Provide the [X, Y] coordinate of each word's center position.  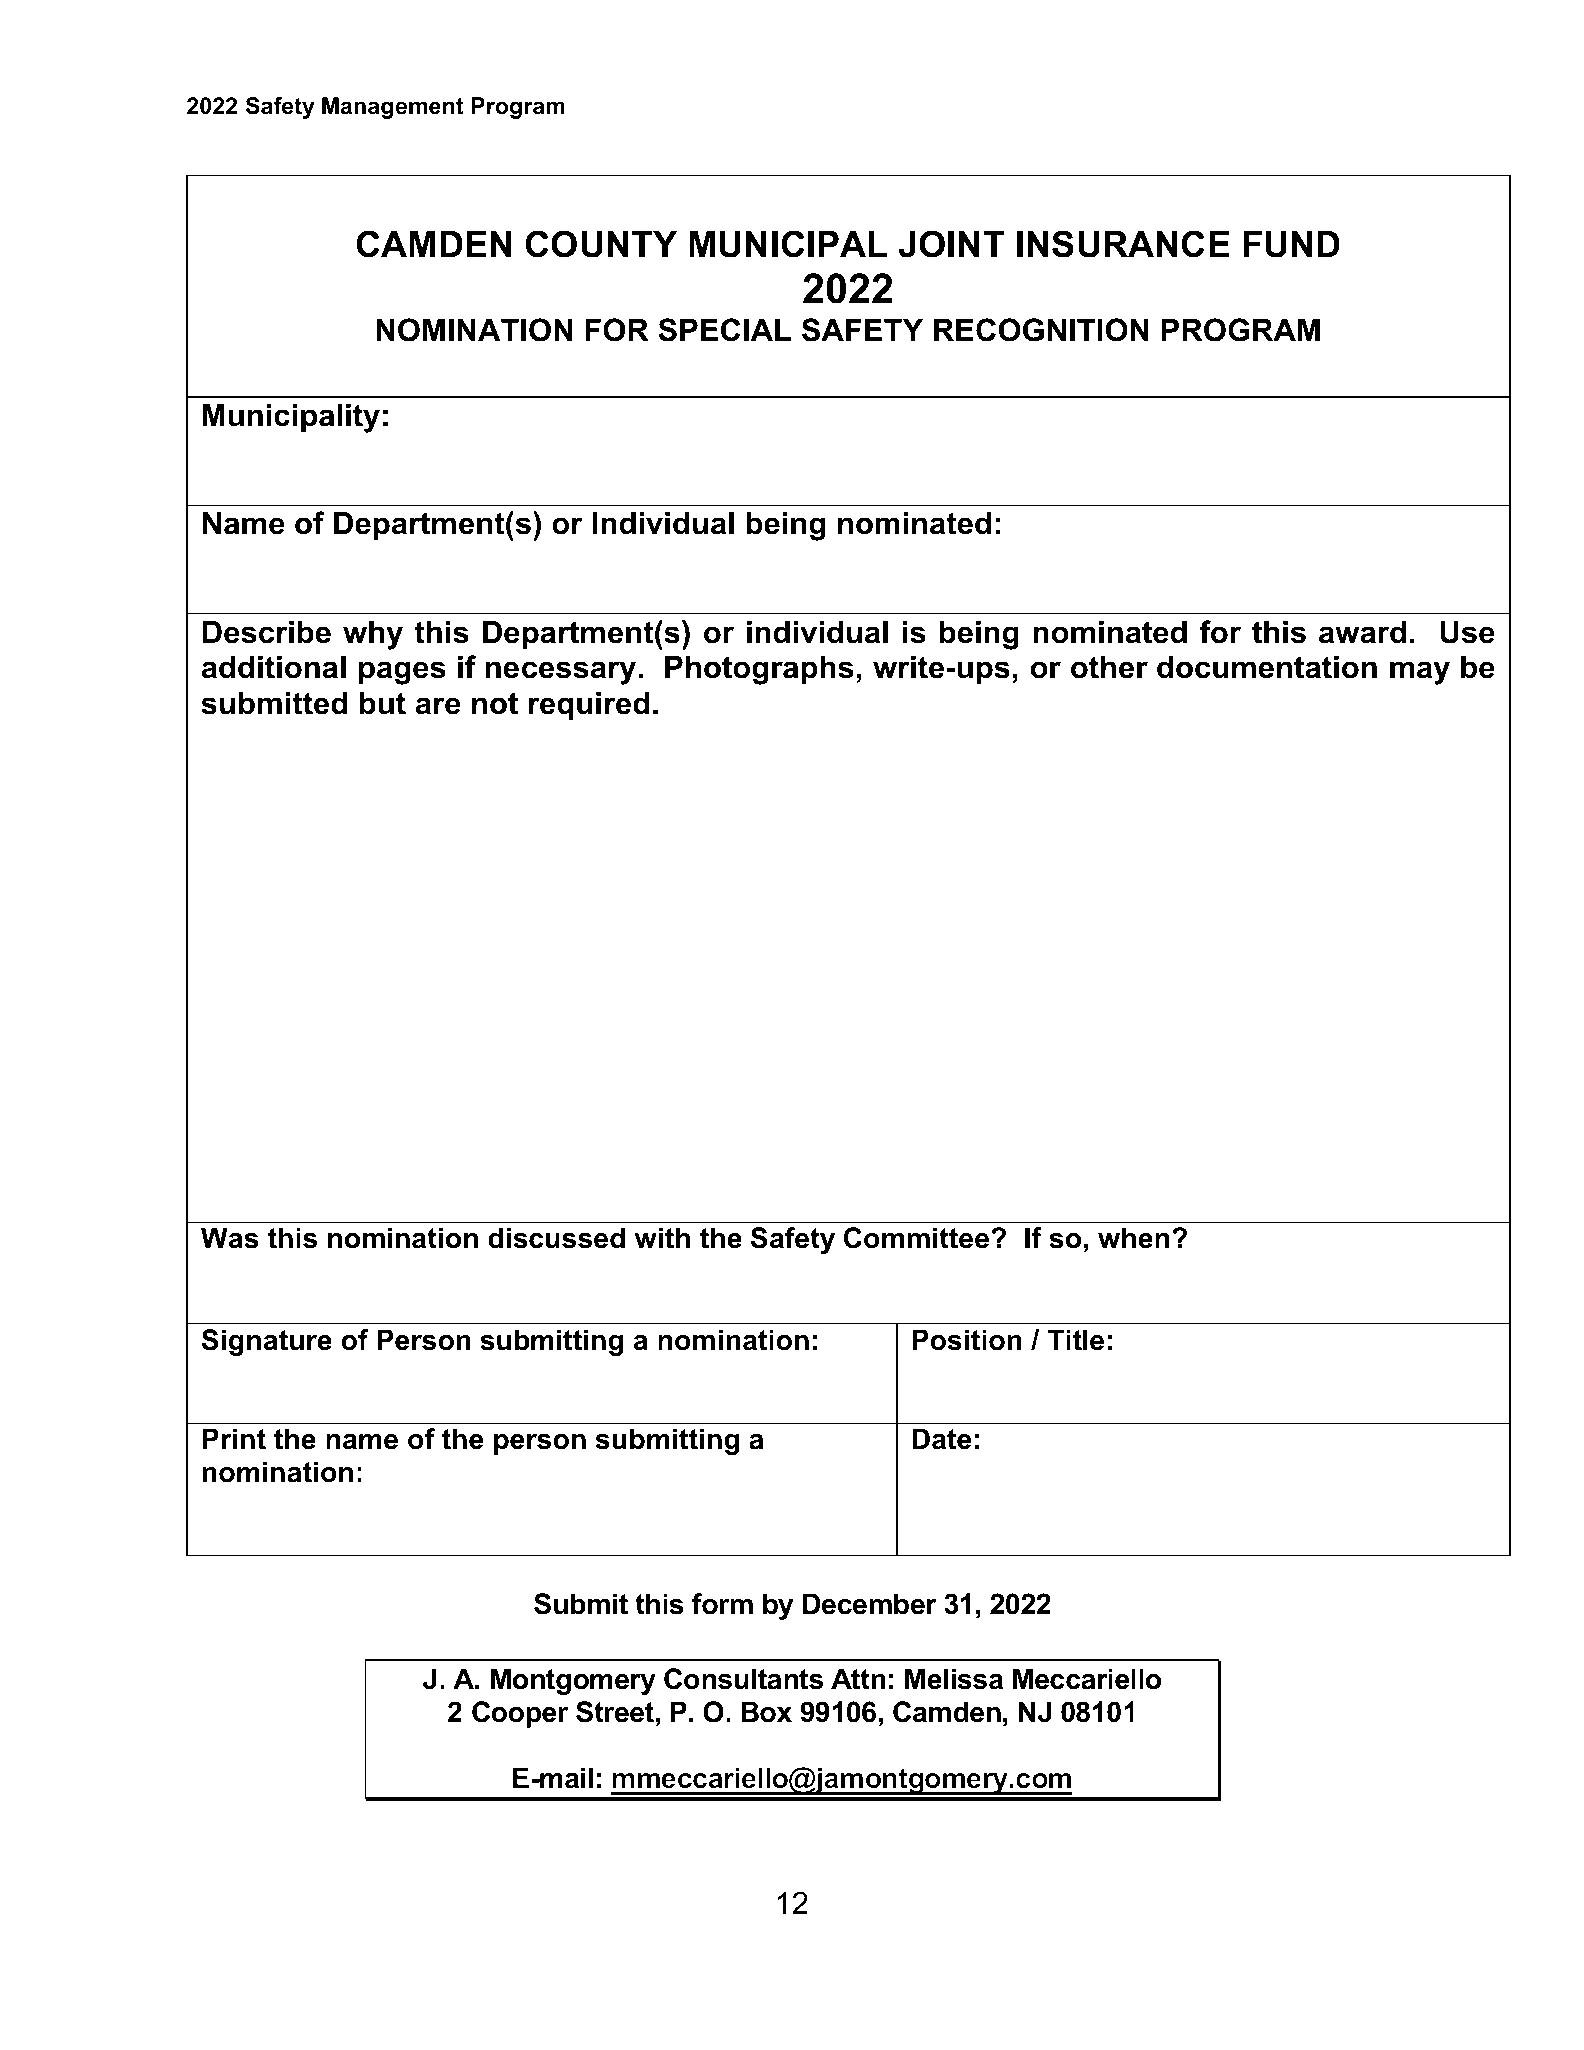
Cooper [520, 1714]
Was [230, 1238]
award [1362, 632]
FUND [1291, 244]
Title [1075, 1340]
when [1133, 1238]
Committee [918, 1238]
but [382, 703]
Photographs [759, 670]
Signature [267, 1342]
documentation [1267, 667]
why [373, 635]
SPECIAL [724, 330]
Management [392, 108]
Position [967, 1340]
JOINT [951, 244]
